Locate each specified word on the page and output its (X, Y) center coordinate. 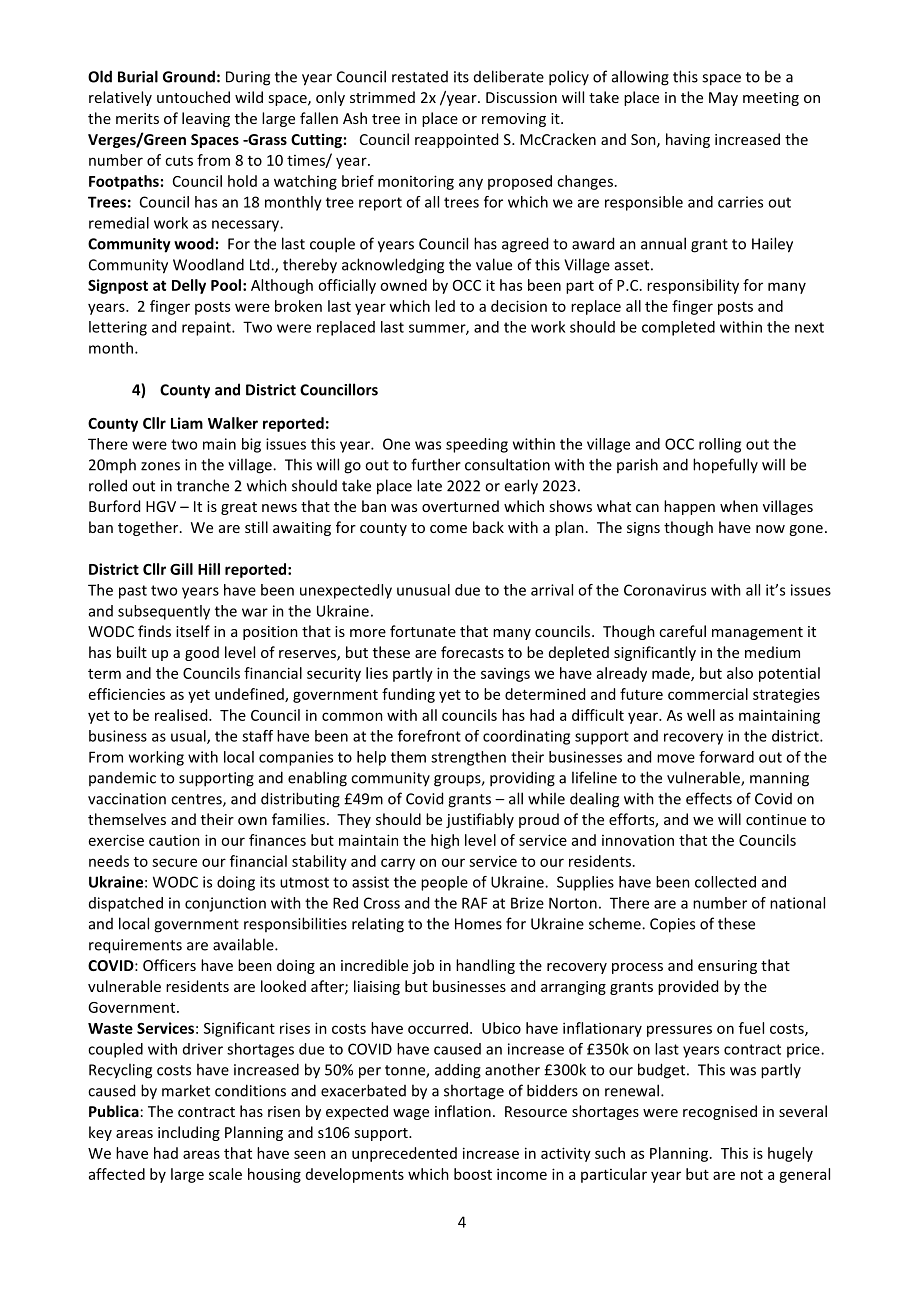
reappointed (456, 140)
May (723, 99)
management (757, 633)
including (189, 1133)
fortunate (423, 631)
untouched (193, 97)
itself (193, 631)
